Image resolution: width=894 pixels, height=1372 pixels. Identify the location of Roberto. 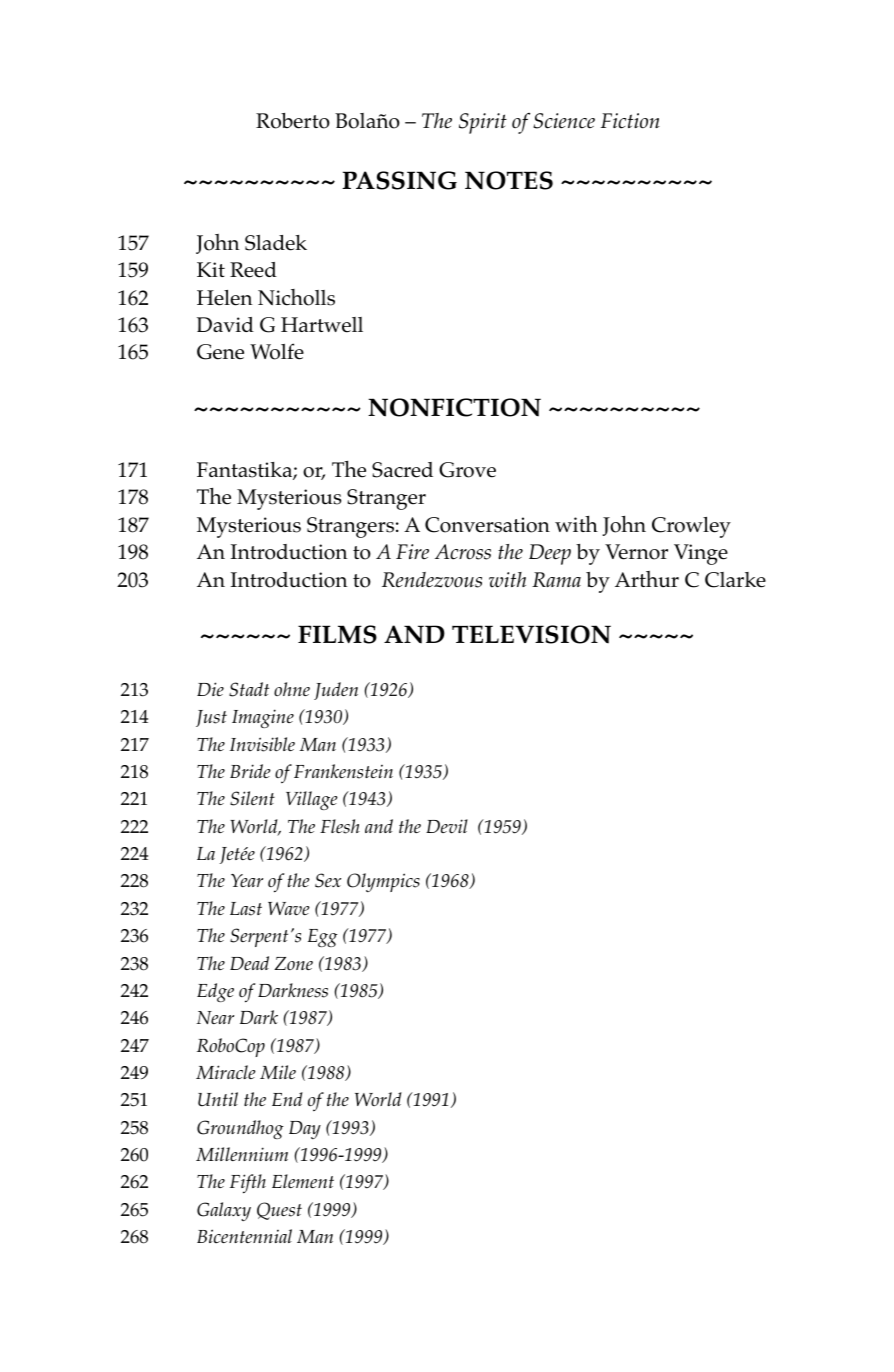
(293, 121).
